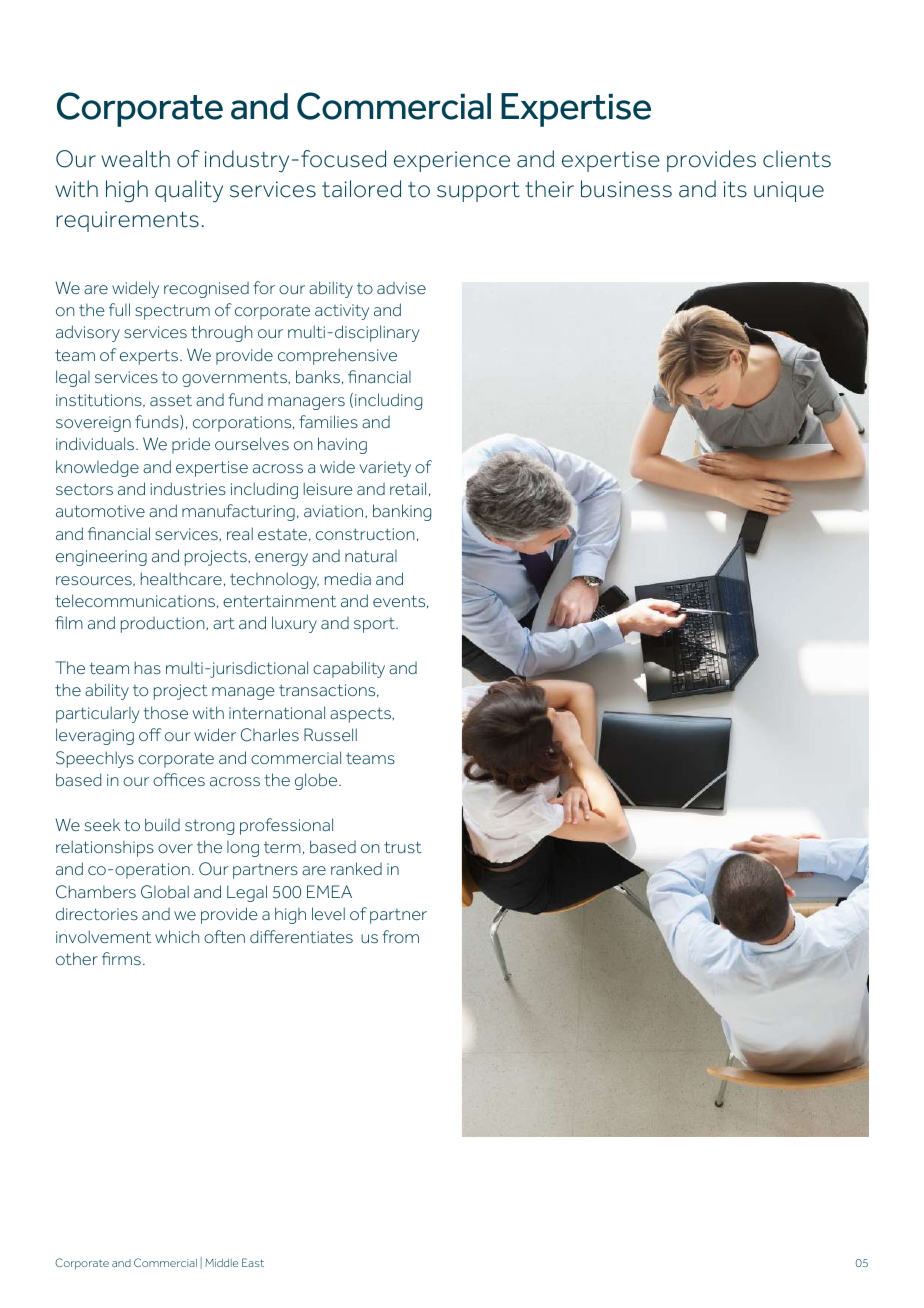 This document has height=1308, width=924. What do you see at coordinates (356, 868) in the document?
I see `ranked` at bounding box center [356, 868].
